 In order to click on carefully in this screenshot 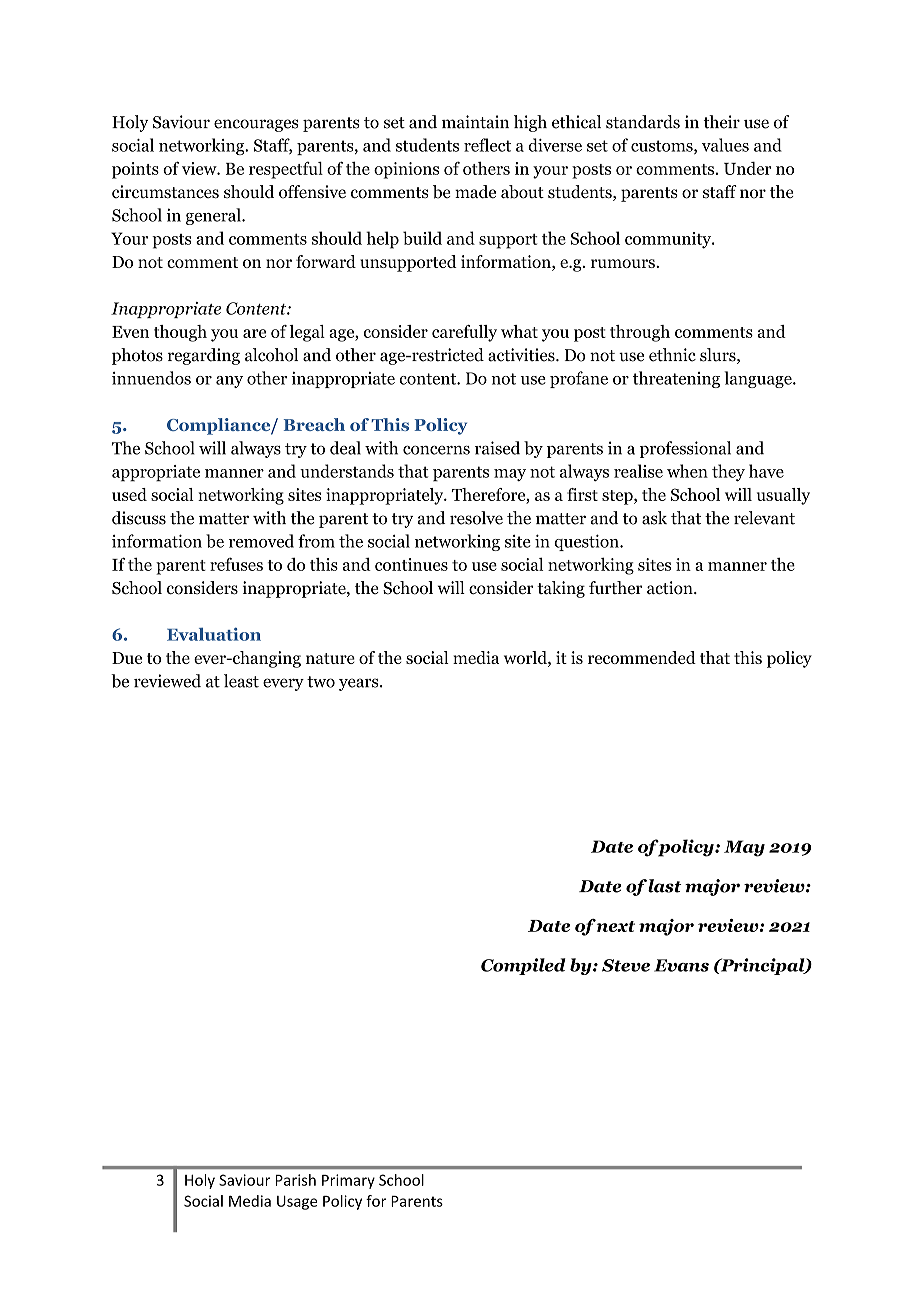, I will do `click(464, 333)`.
